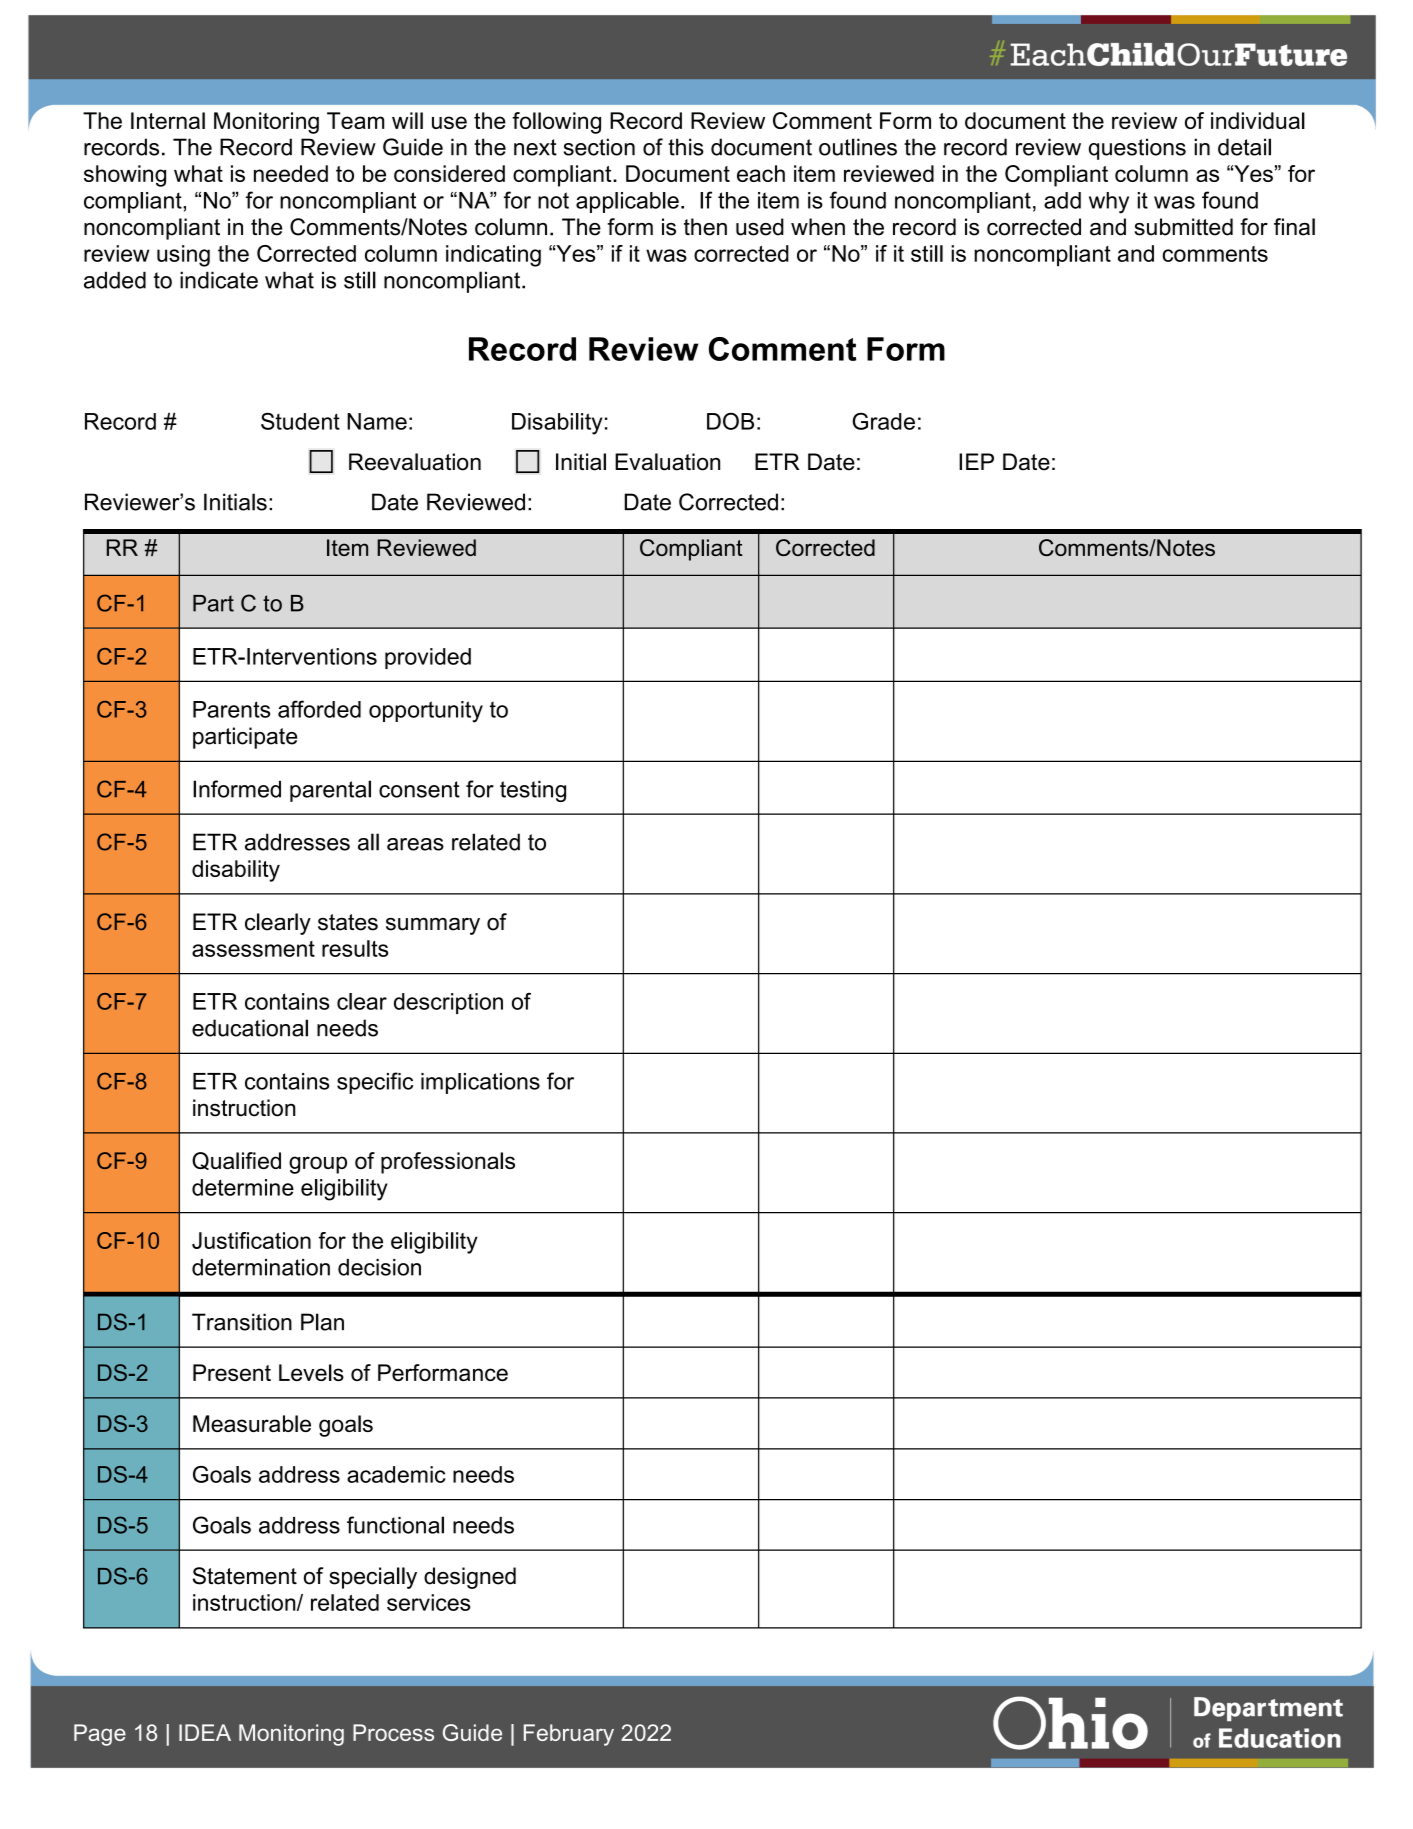 This screenshot has height=1829, width=1413. What do you see at coordinates (730, 421) in the screenshot?
I see `DOB` at bounding box center [730, 421].
